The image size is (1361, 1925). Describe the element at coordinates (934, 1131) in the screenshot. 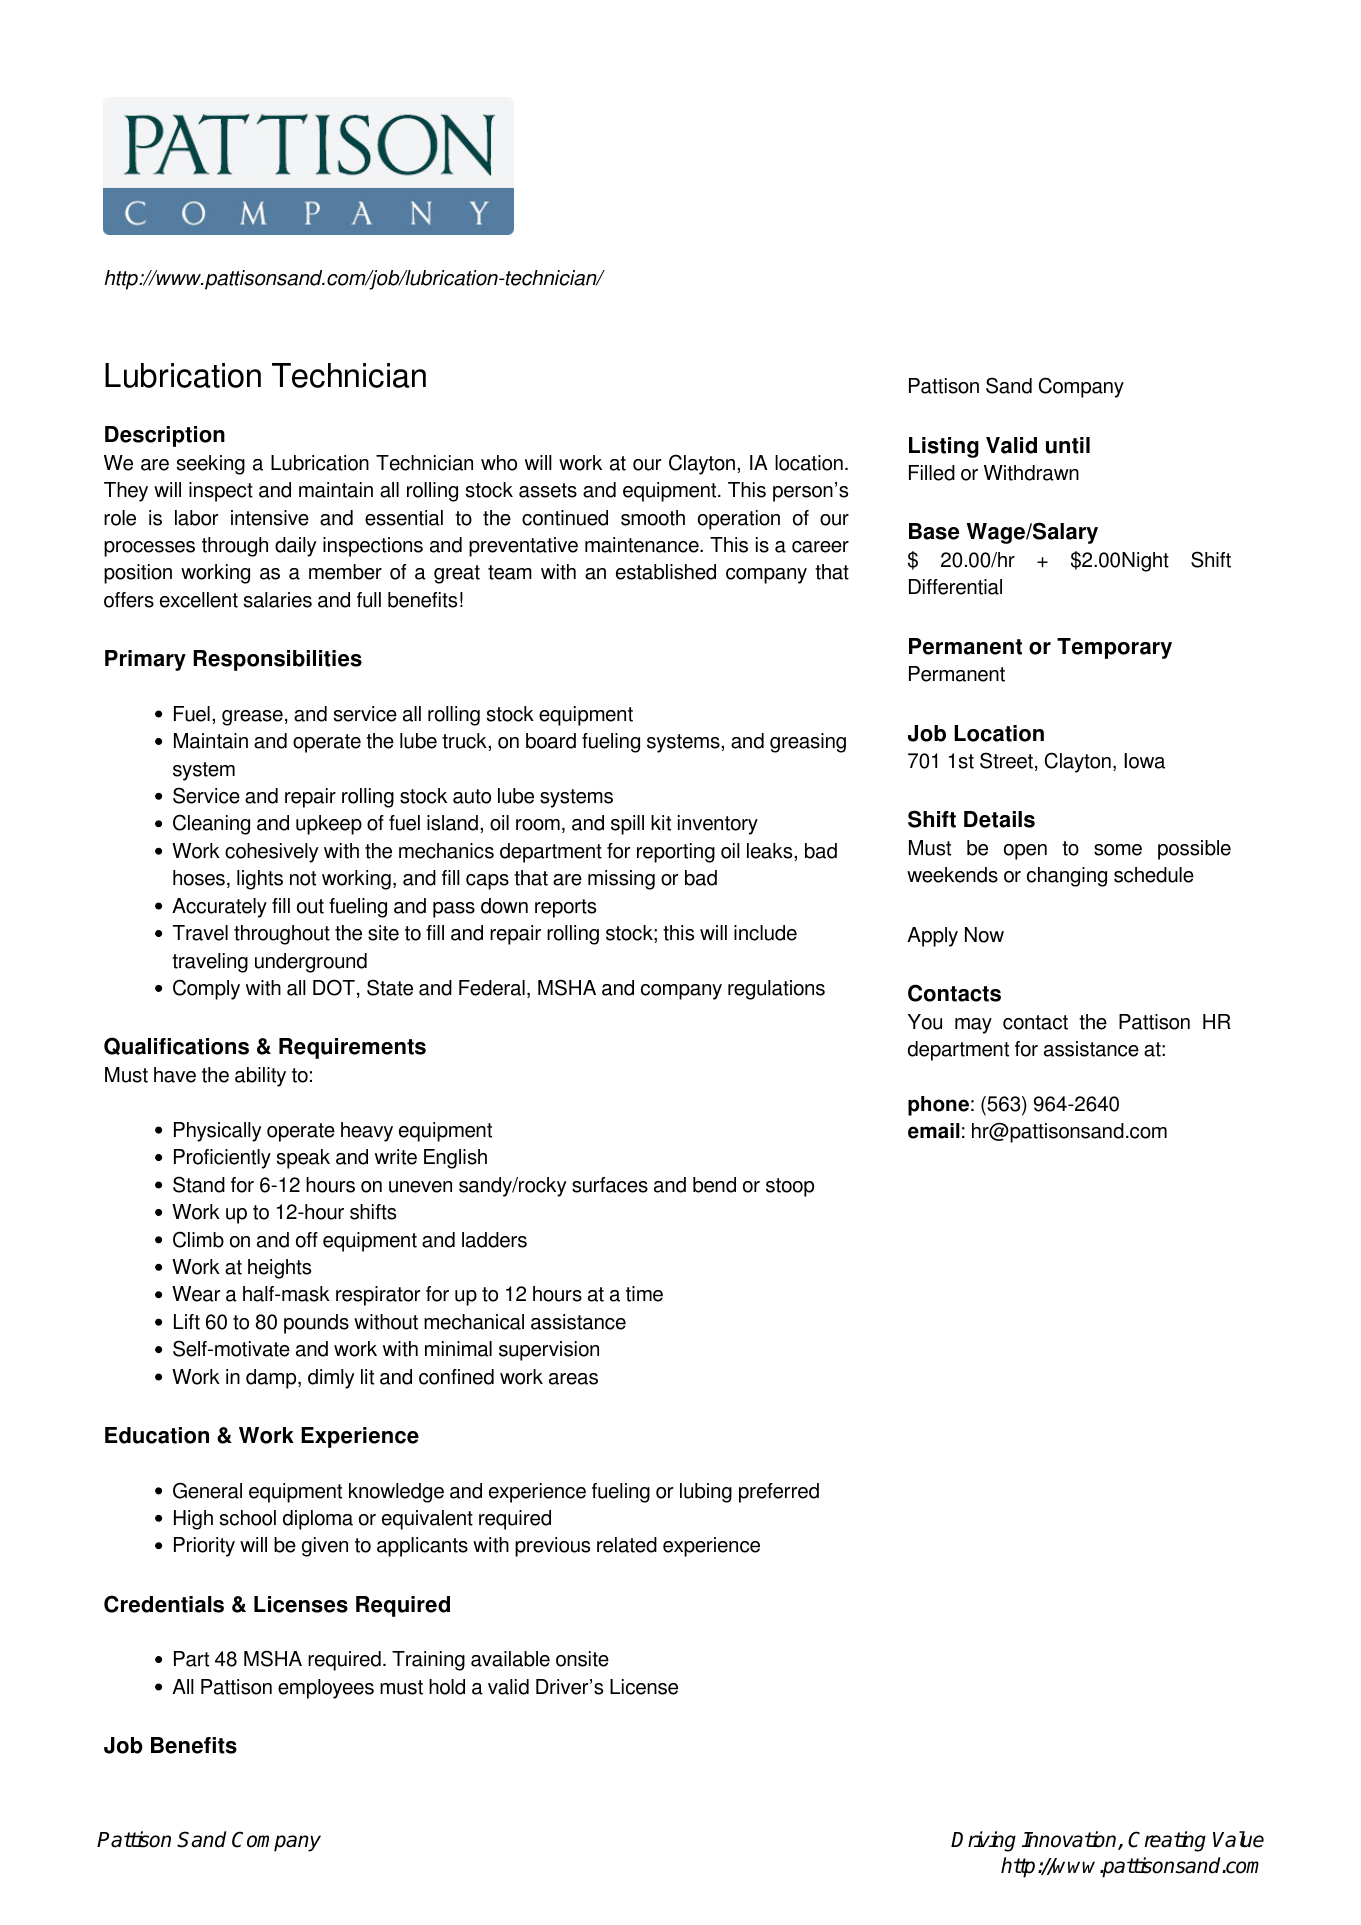

I see `email` at that location.
